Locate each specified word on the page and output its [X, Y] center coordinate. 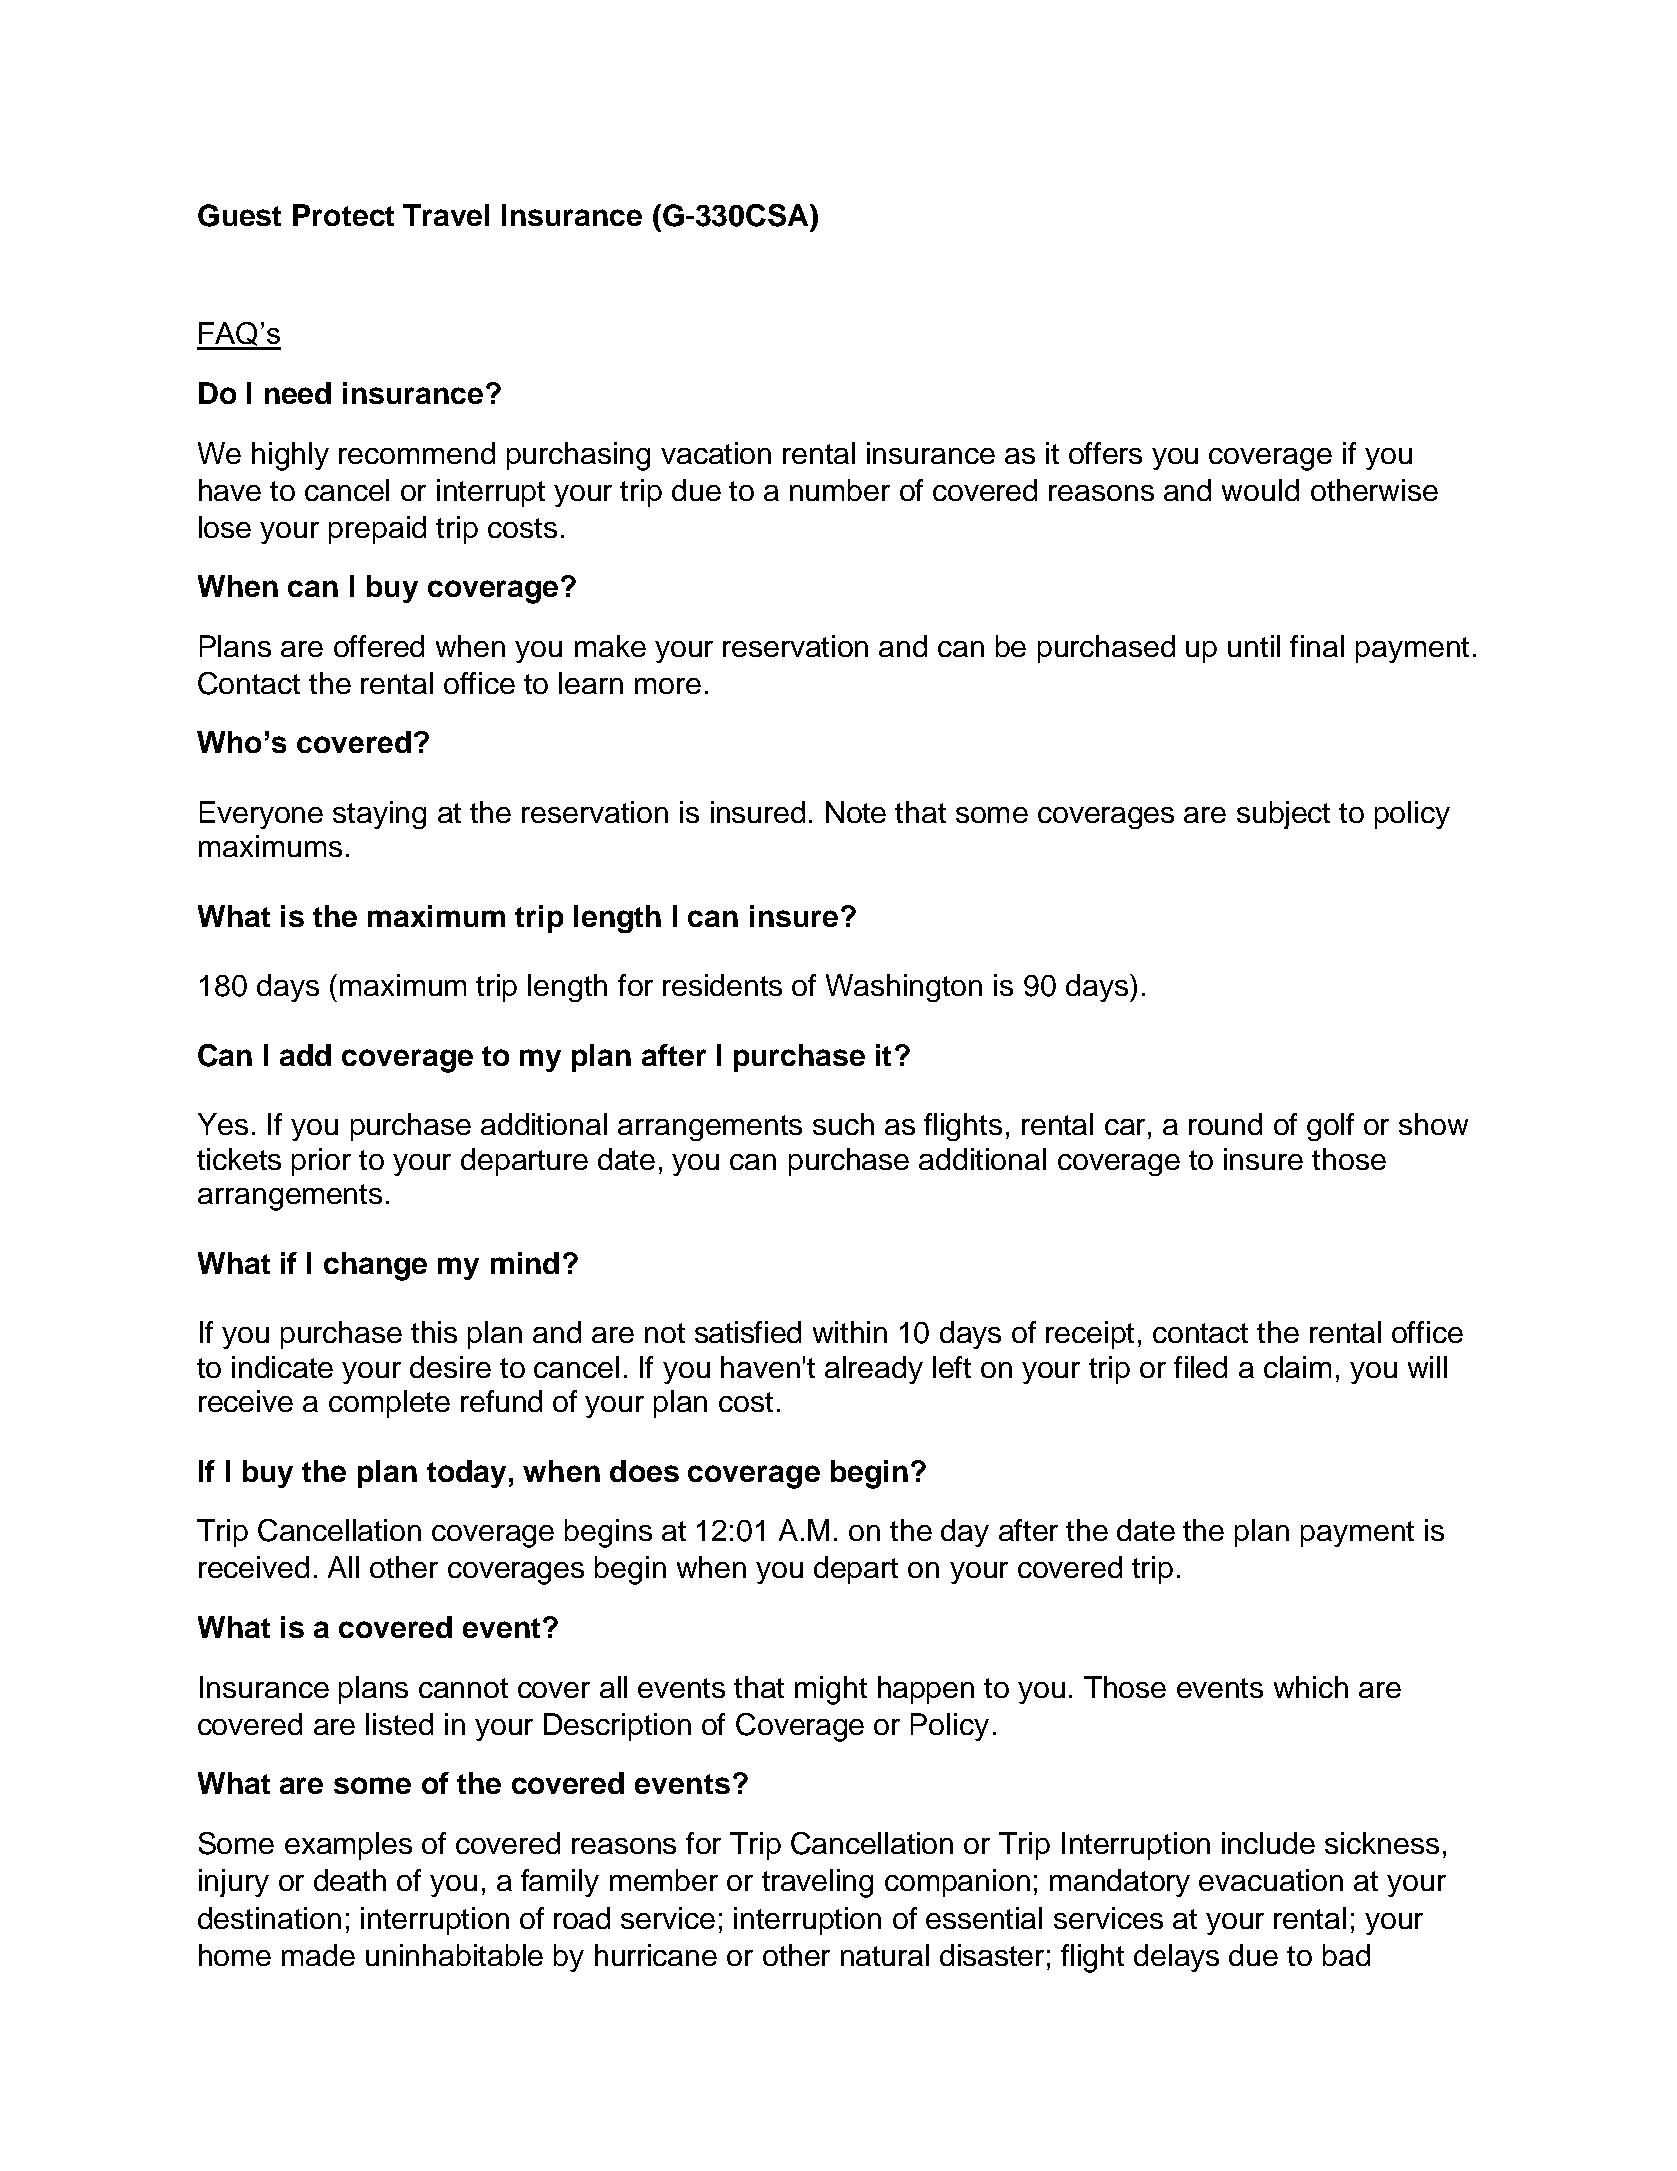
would [1260, 490]
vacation [716, 453]
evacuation [1271, 1880]
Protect [343, 215]
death [350, 1880]
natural [885, 1955]
